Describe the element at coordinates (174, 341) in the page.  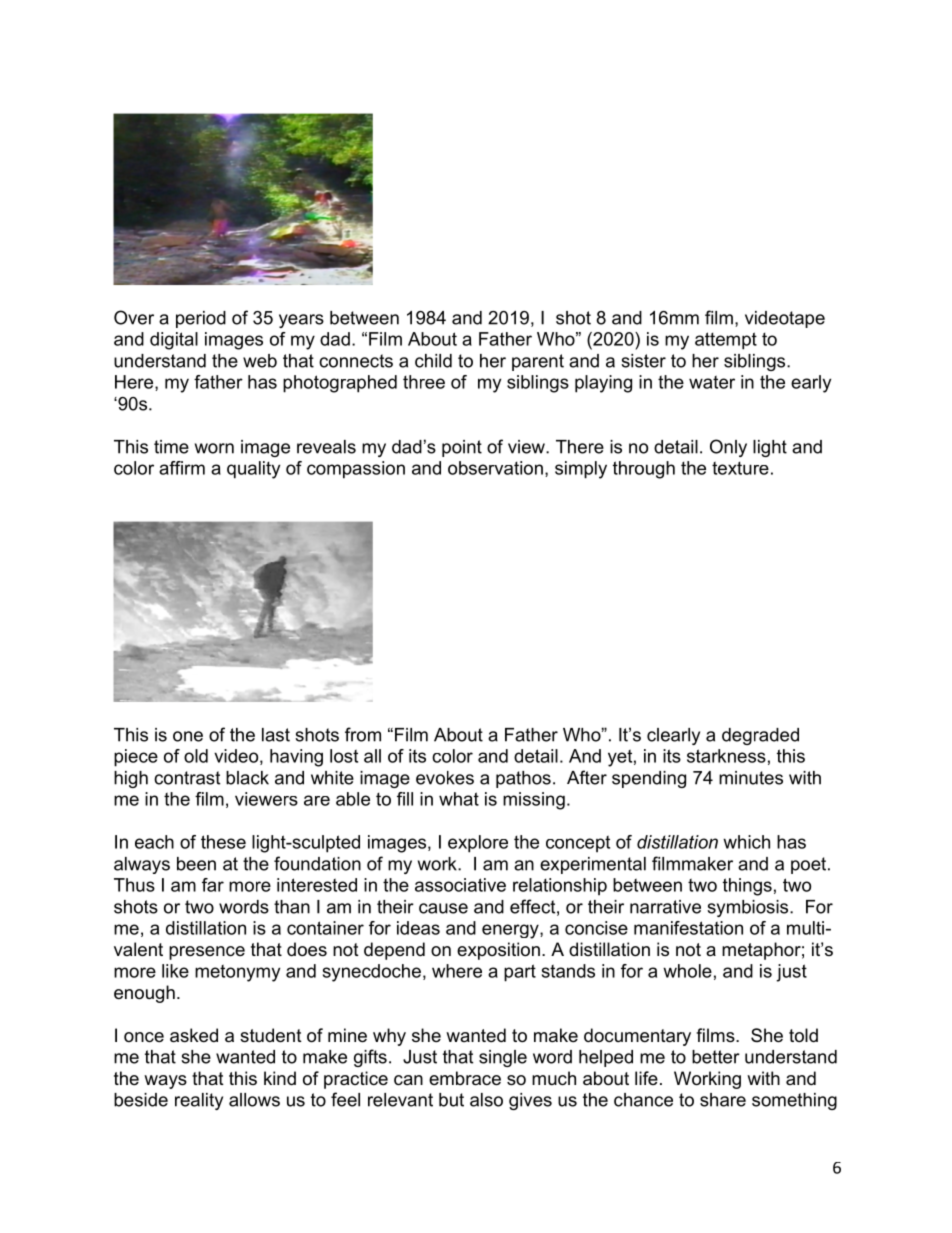
I see `digital` at that location.
